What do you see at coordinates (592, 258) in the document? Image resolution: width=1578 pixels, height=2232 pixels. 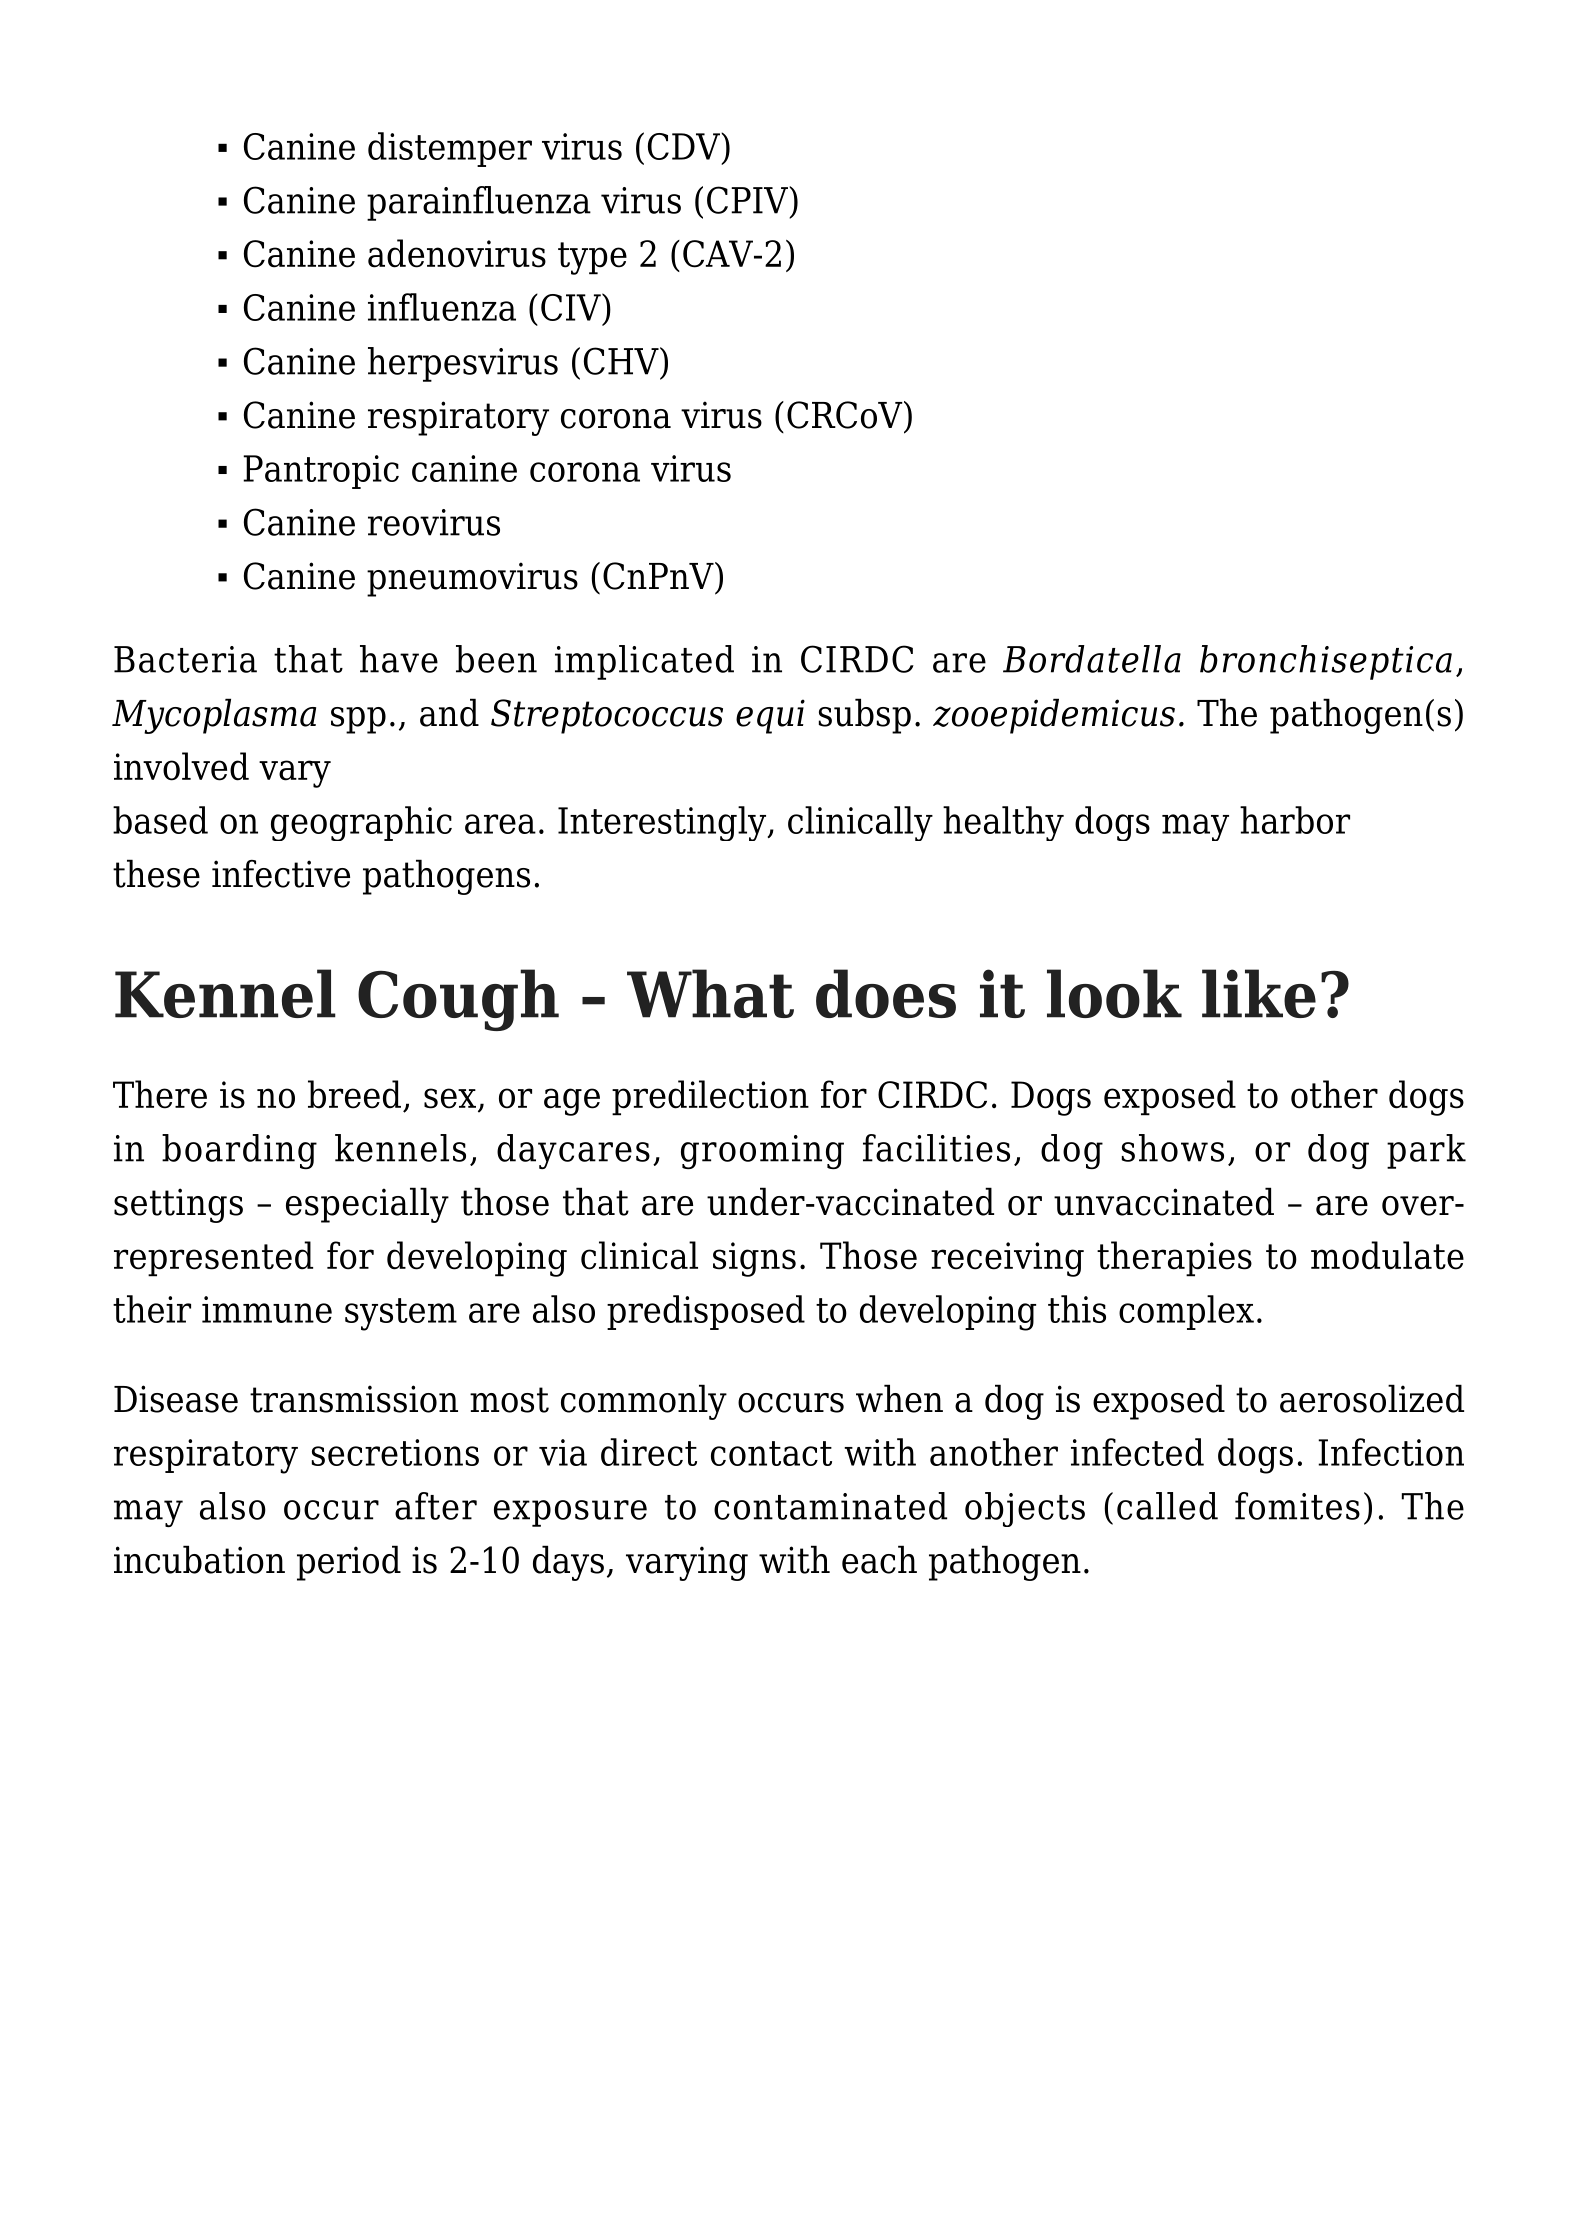 I see `type` at bounding box center [592, 258].
